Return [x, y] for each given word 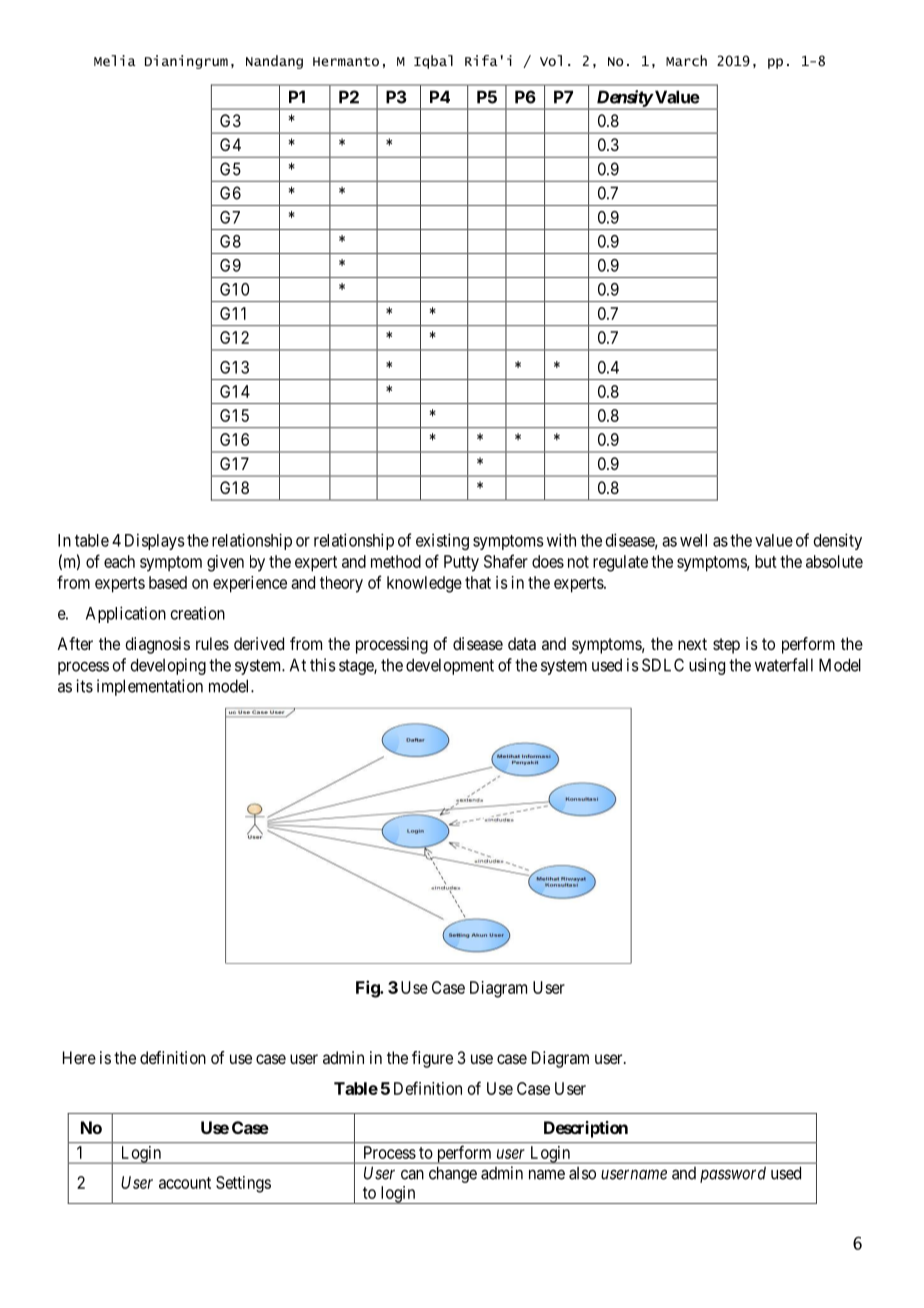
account [185, 1183]
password [733, 1174]
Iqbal [433, 62]
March [686, 60]
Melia [115, 60]
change [453, 1174]
